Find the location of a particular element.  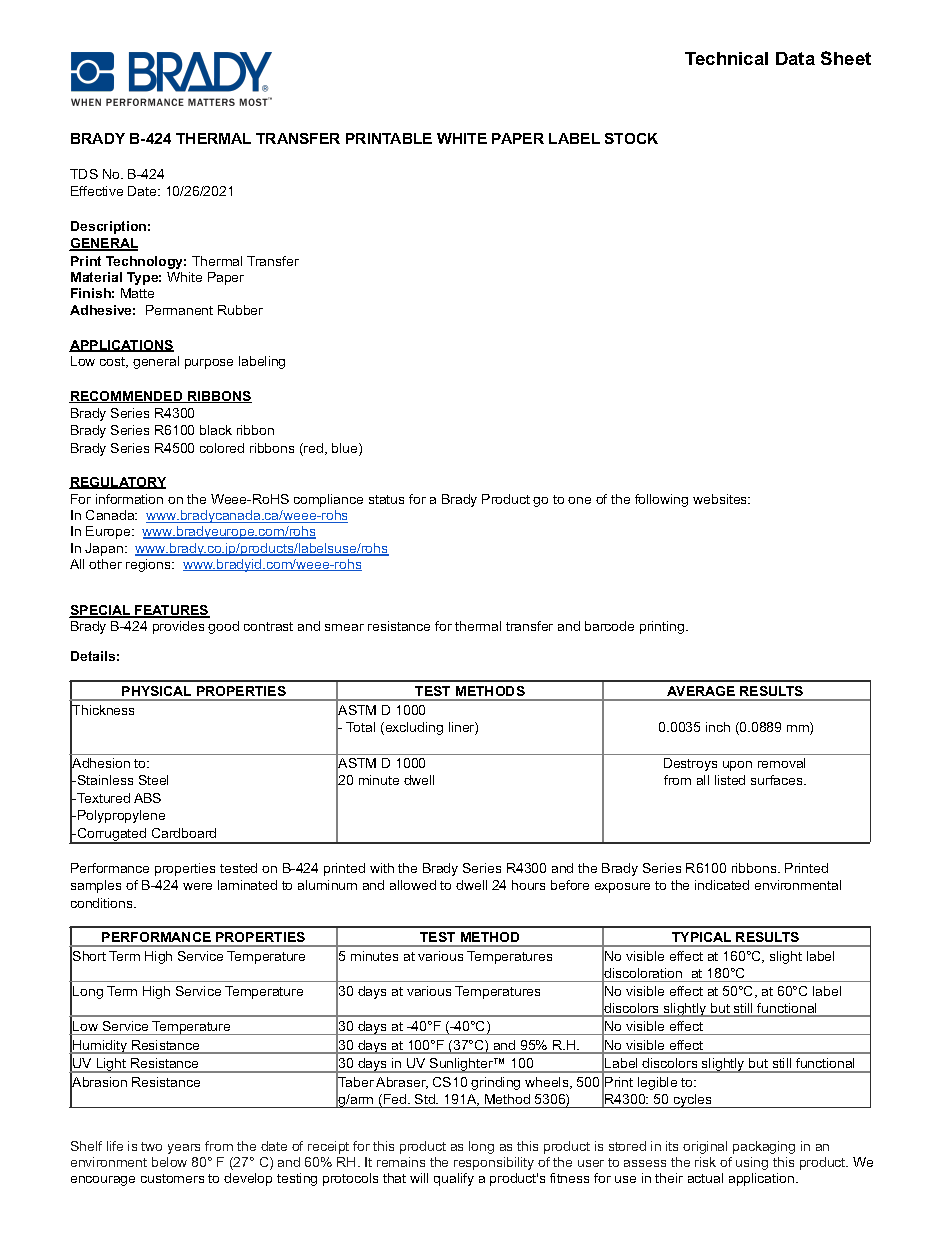

provides is located at coordinates (178, 627).
